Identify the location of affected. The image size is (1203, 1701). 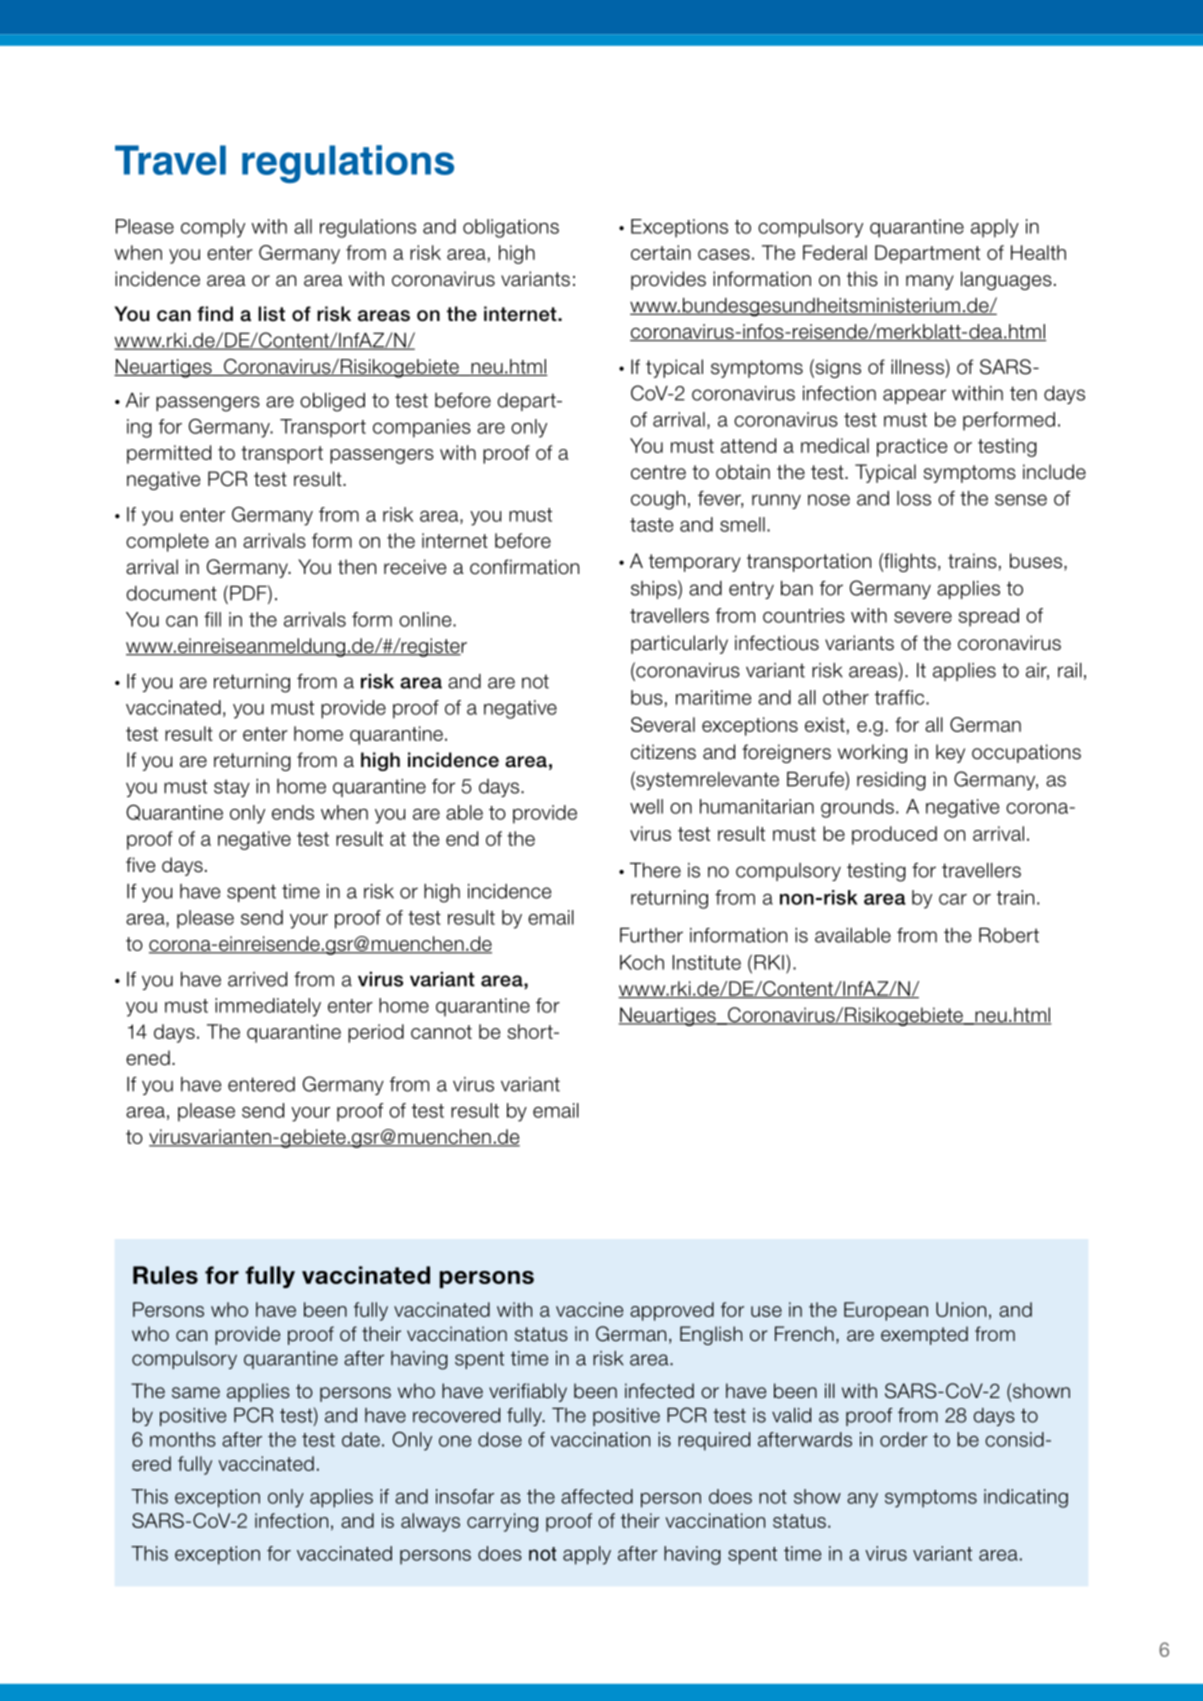
(597, 1496).
